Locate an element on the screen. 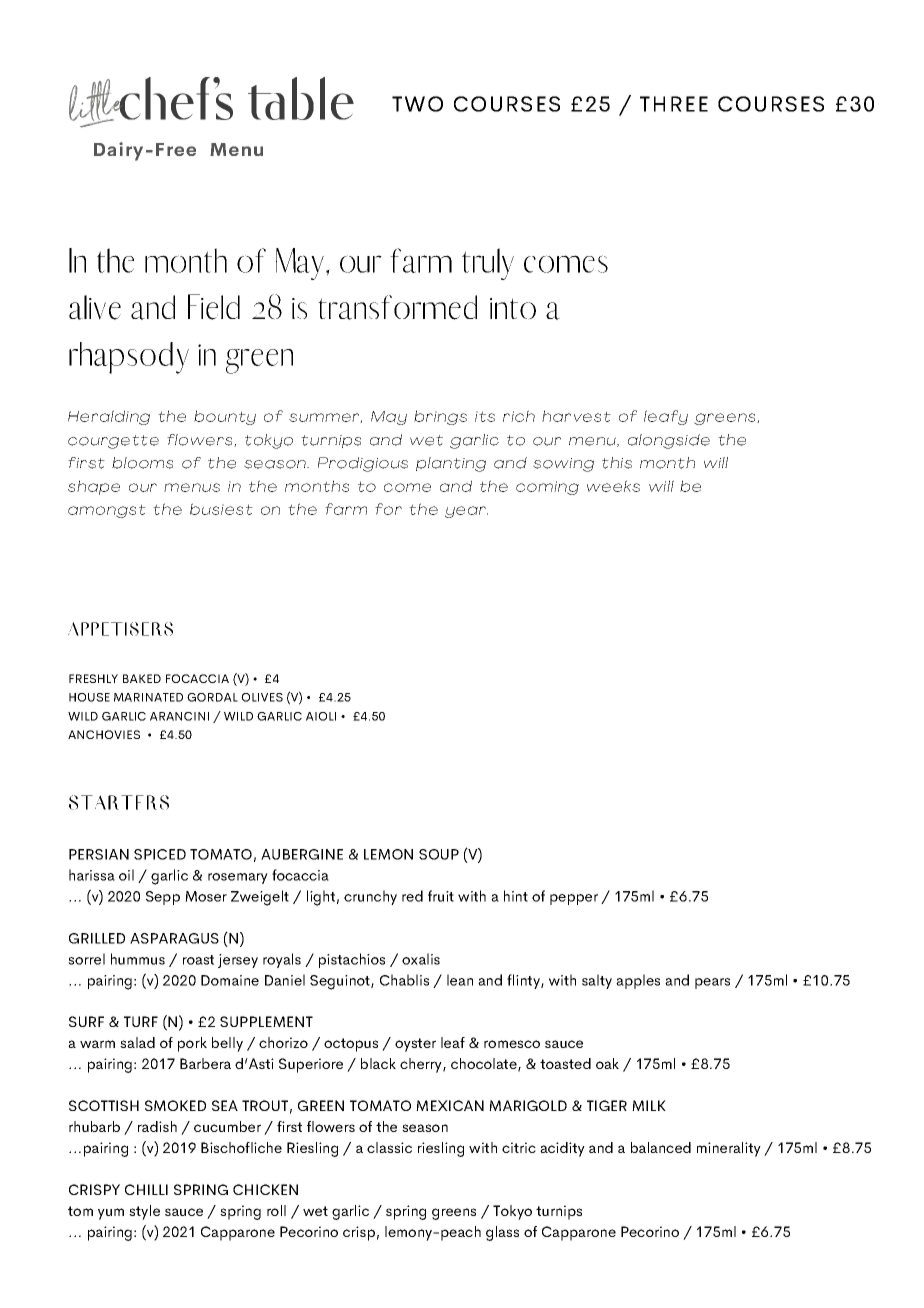 The height and width of the screenshot is (1308, 924). TWO is located at coordinates (417, 104).
